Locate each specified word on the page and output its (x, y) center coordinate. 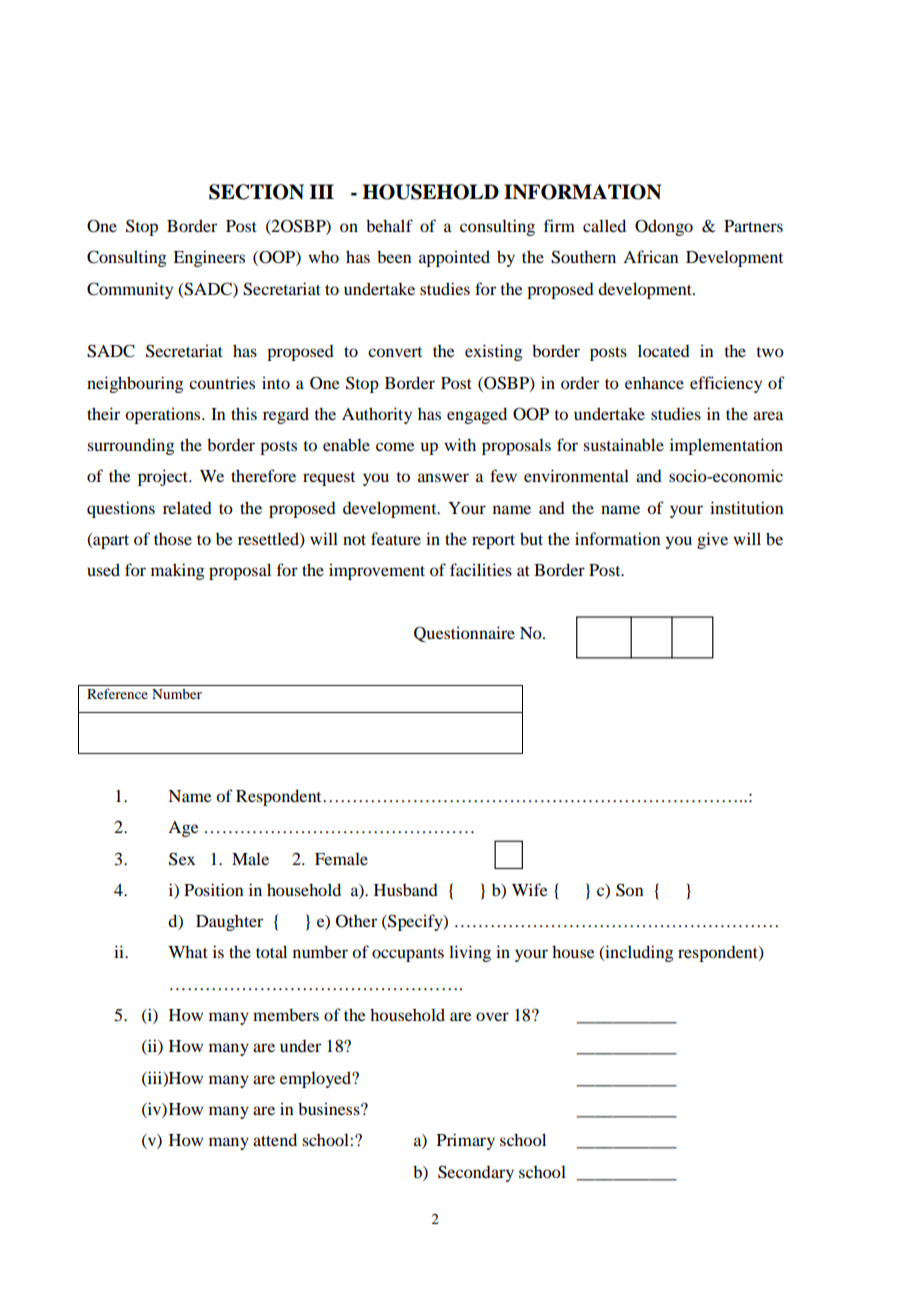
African (651, 256)
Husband (406, 890)
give (712, 540)
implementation (726, 446)
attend (275, 1139)
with (460, 444)
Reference (117, 693)
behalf (389, 225)
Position (214, 889)
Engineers (209, 258)
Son (630, 890)
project (164, 477)
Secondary (476, 1173)
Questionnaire (464, 634)
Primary (466, 1141)
